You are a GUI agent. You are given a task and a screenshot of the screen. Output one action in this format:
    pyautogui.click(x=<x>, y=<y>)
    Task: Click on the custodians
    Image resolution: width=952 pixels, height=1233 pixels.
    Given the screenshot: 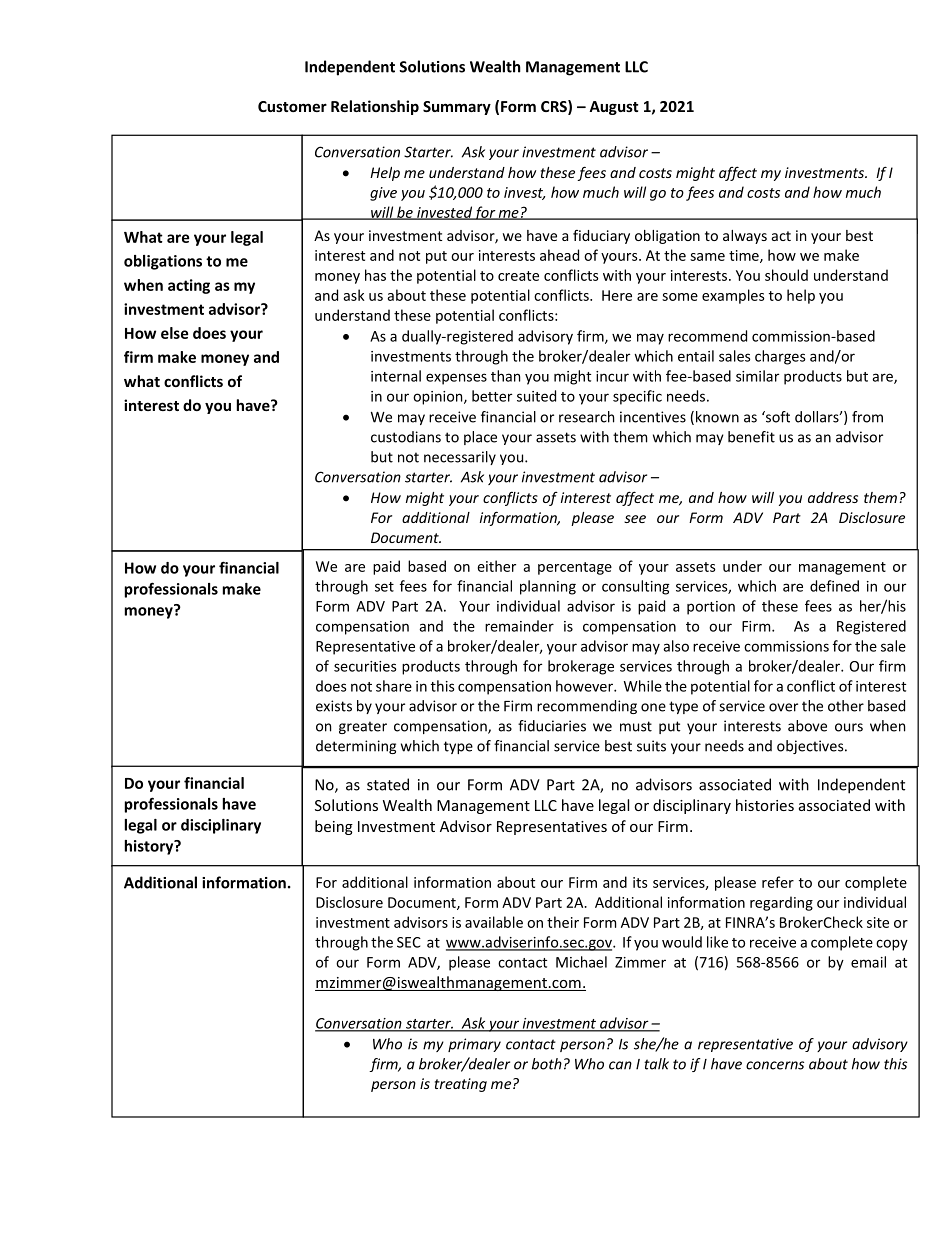 What is the action you would take?
    pyautogui.click(x=406, y=437)
